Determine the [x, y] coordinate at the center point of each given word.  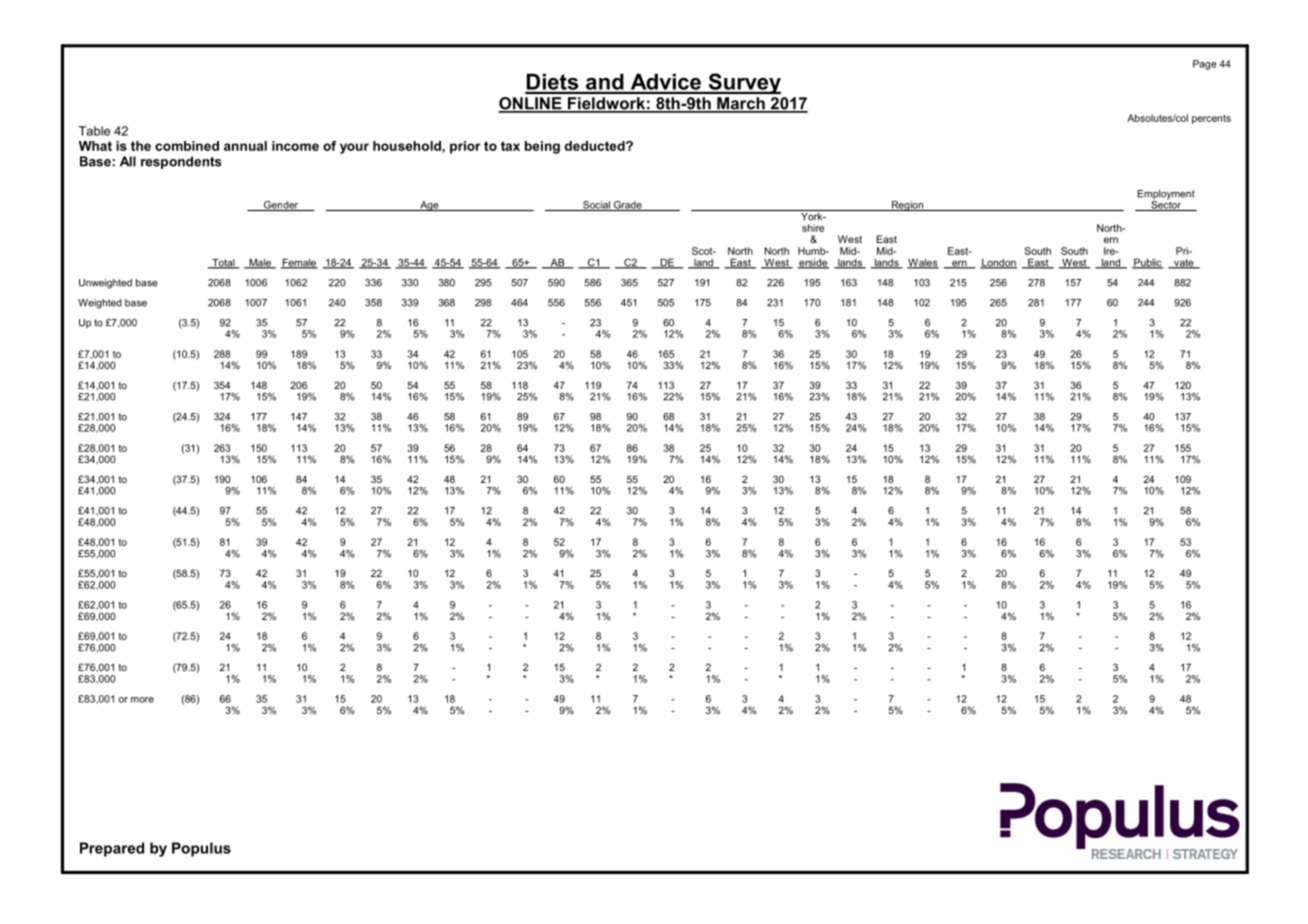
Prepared [112, 849]
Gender [281, 206]
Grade [627, 206]
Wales [923, 263]
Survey [743, 83]
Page [1205, 65]
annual [245, 146]
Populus [201, 849]
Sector [1166, 205]
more [142, 700]
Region [907, 206]
